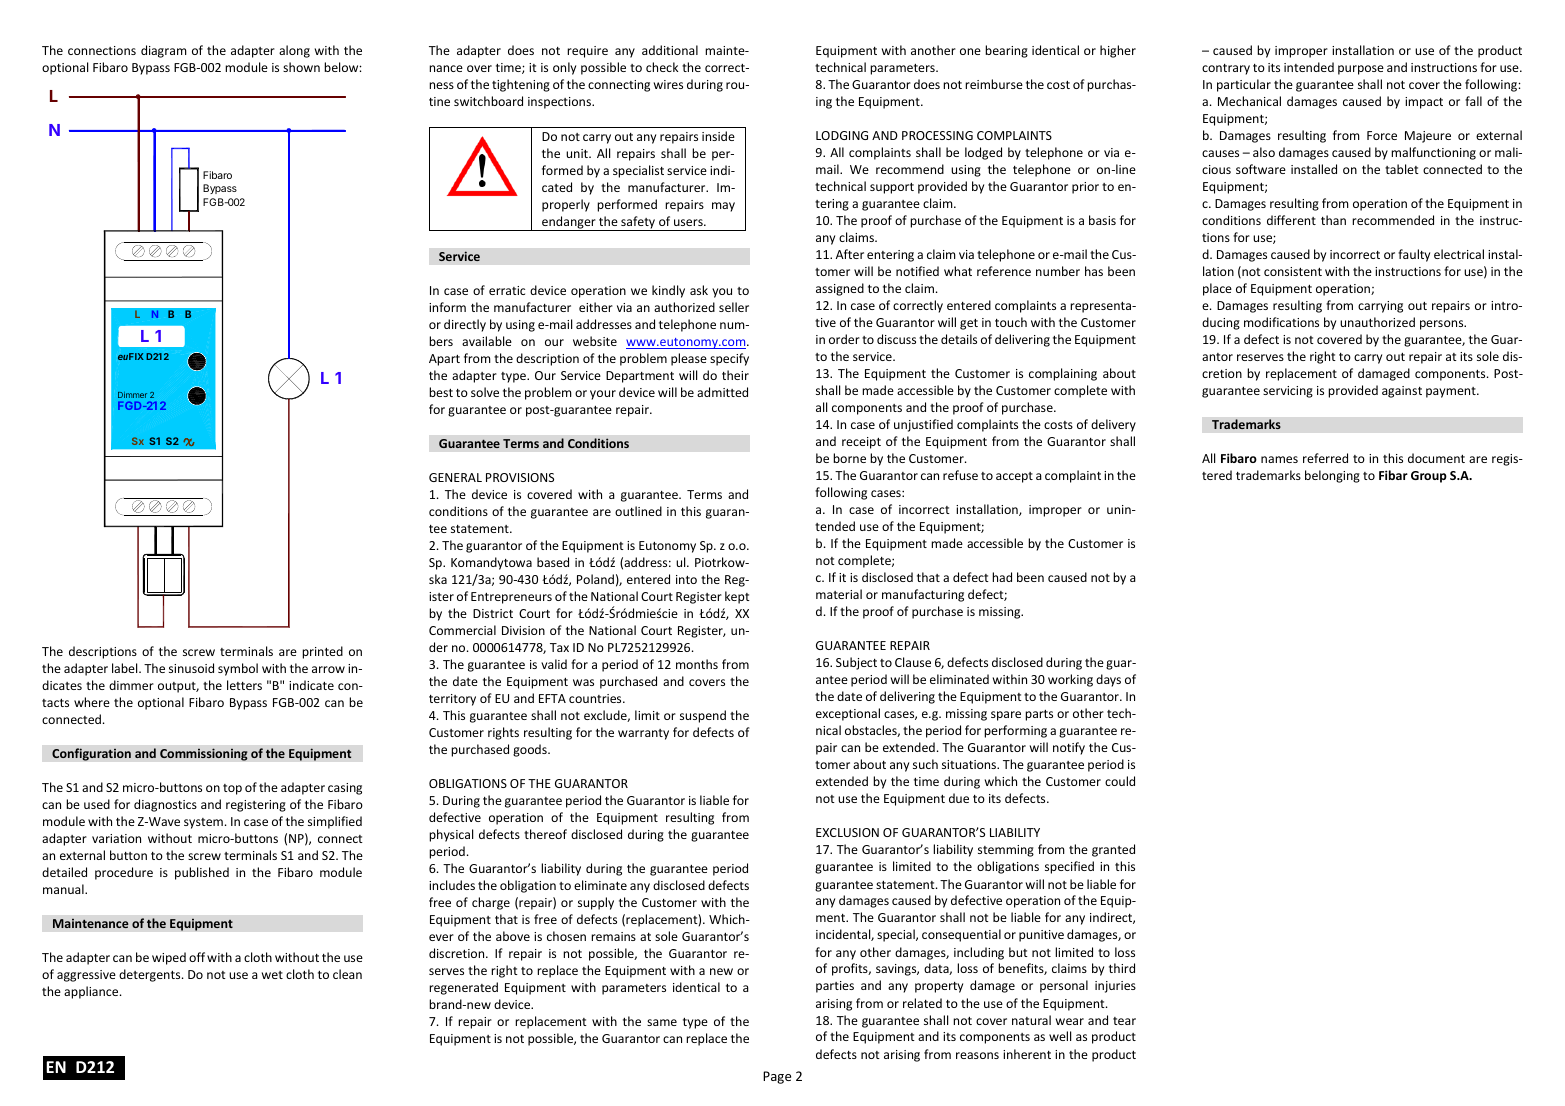  Describe the element at coordinates (703, 716) in the screenshot. I see `suspend` at that location.
